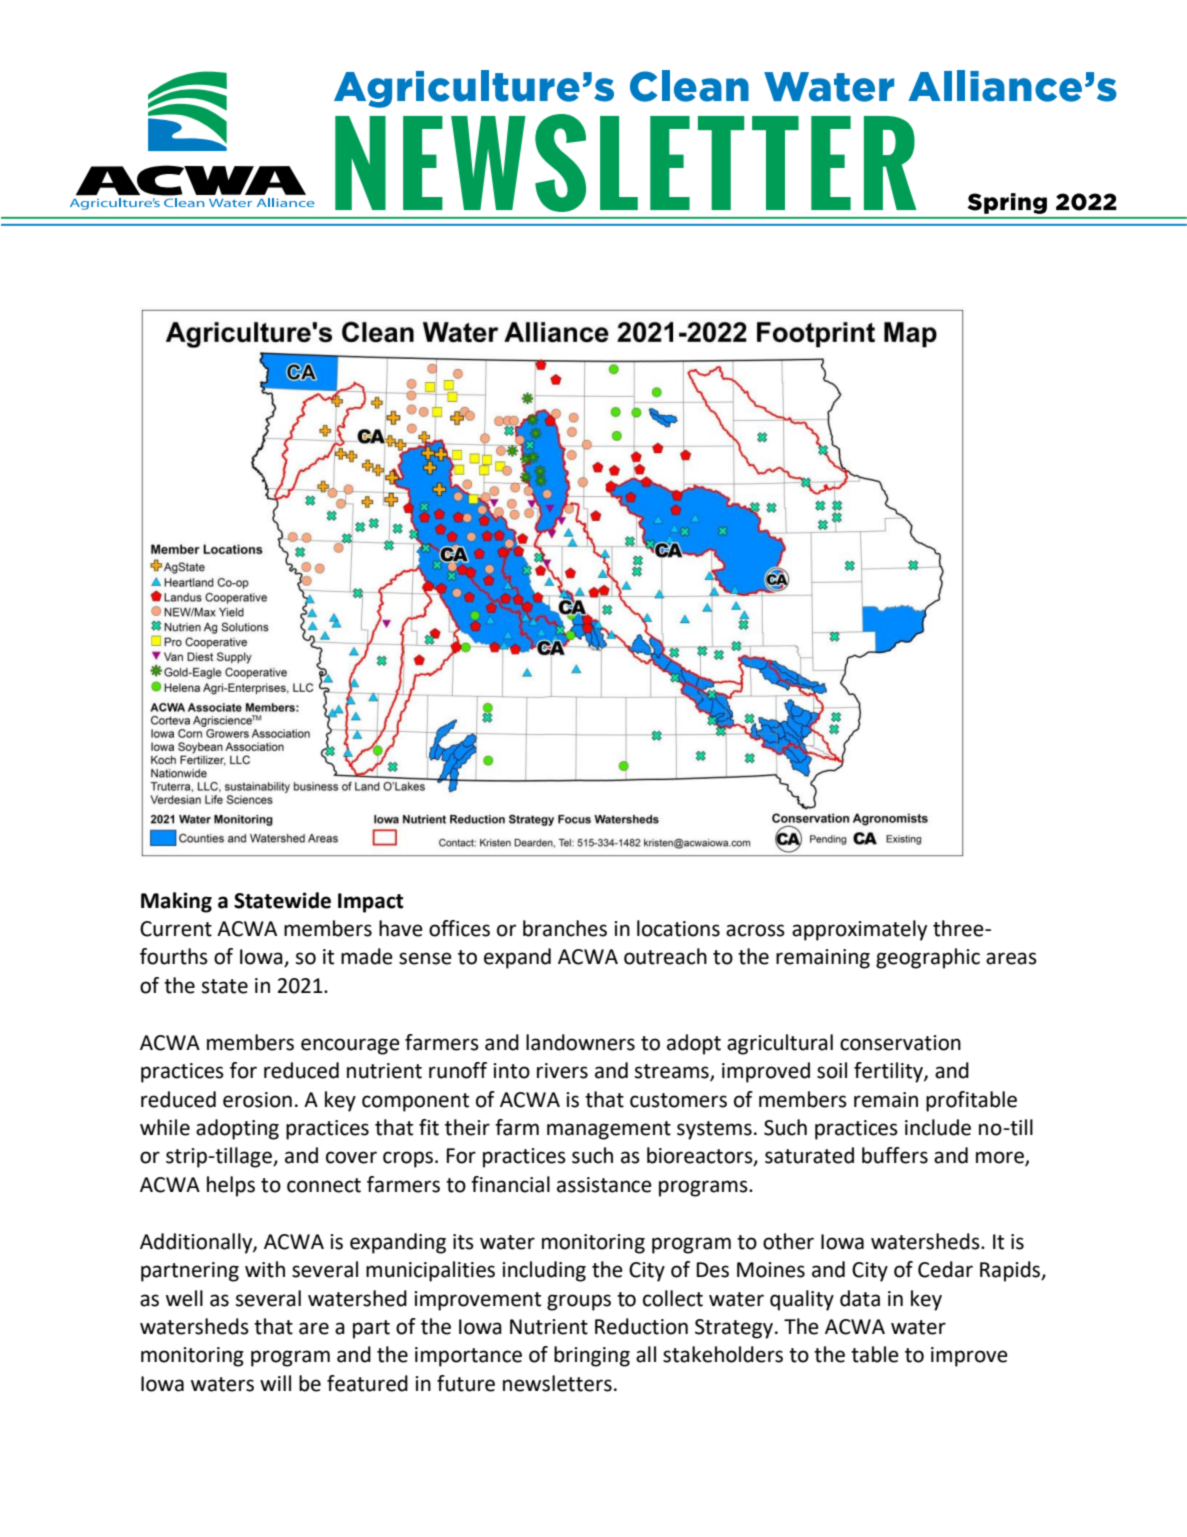 This screenshot has height=1537, width=1187. What do you see at coordinates (350, 1046) in the screenshot?
I see `encourage` at bounding box center [350, 1046].
